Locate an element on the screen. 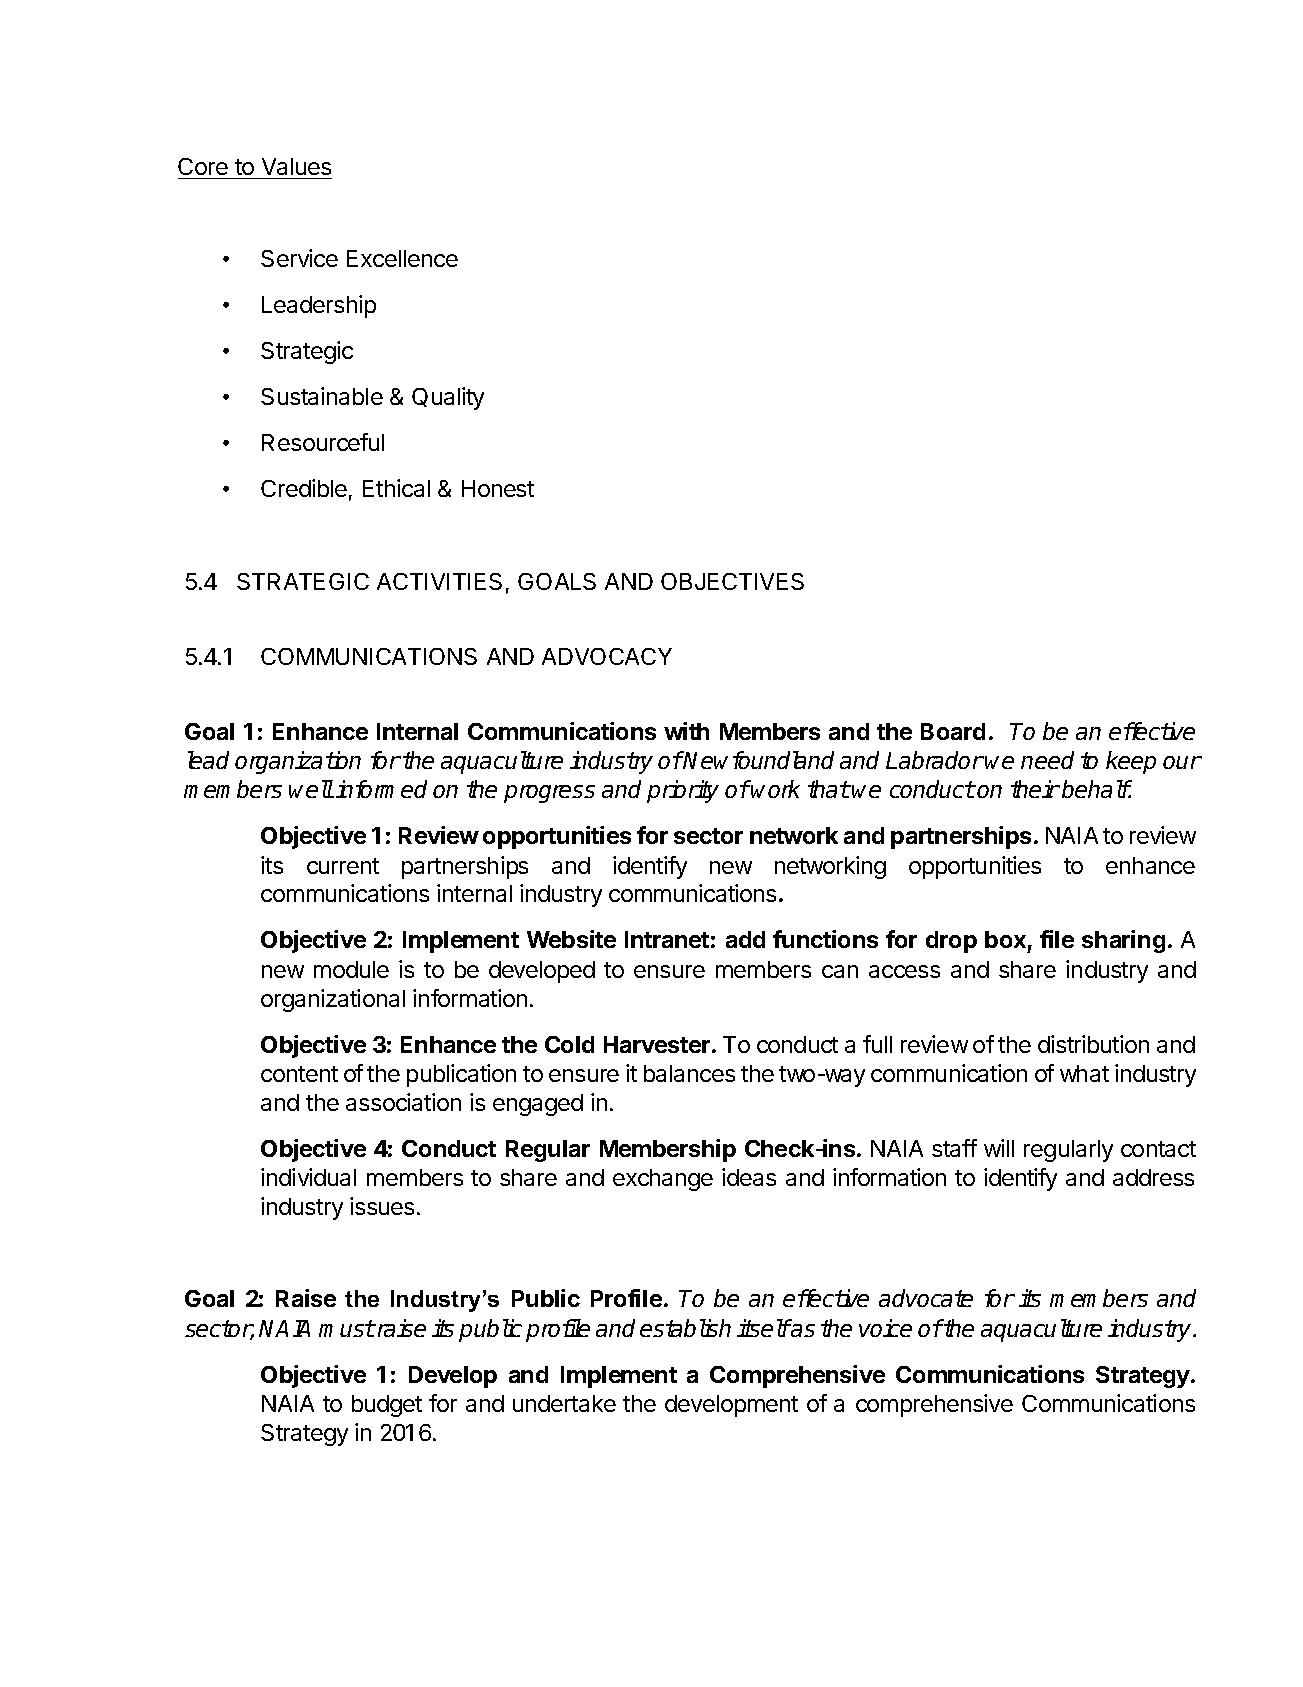 The image size is (1303, 1687). Values is located at coordinates (296, 166).
